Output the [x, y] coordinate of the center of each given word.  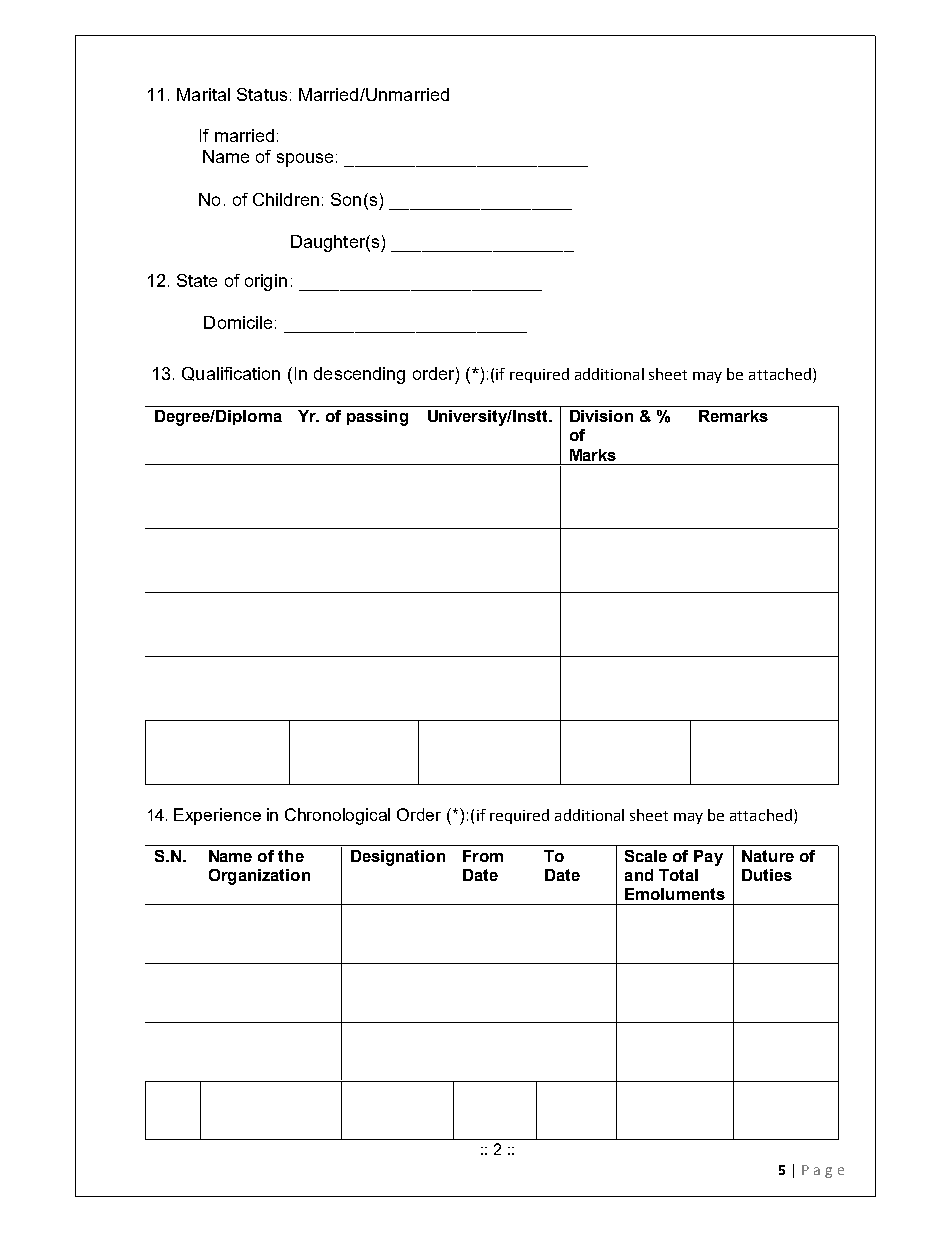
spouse [305, 160]
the [291, 856]
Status [262, 94]
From [483, 856]
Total [678, 875]
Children [286, 199]
